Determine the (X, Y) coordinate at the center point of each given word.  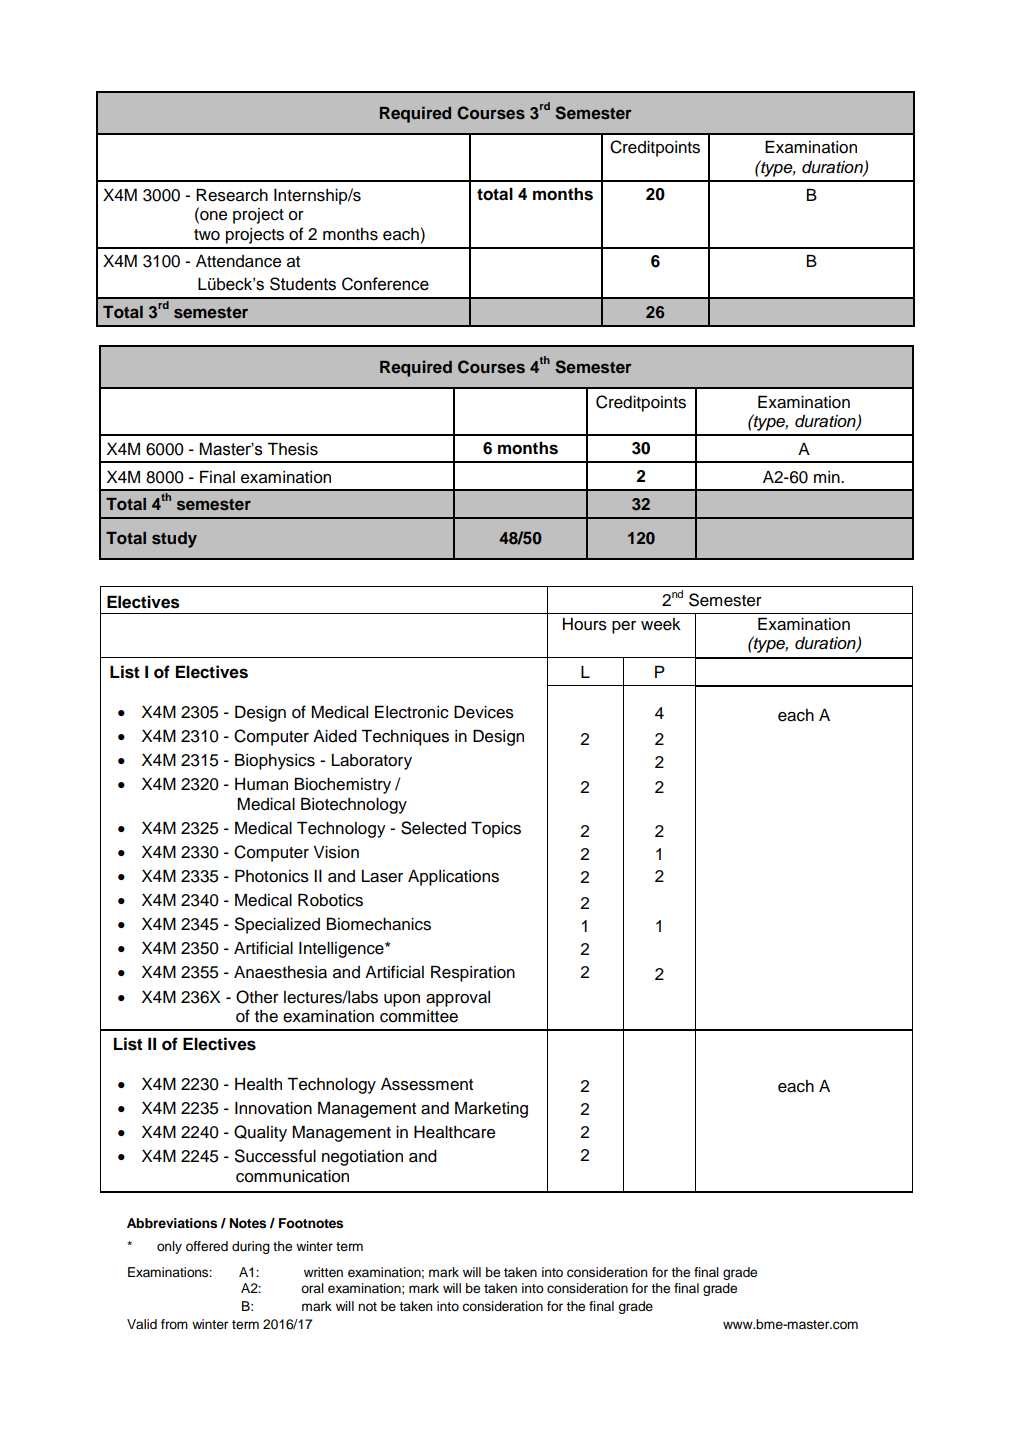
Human (261, 784)
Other (257, 997)
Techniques (405, 737)
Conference (385, 284)
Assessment (427, 1084)
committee (419, 1016)
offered (207, 1246)
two (207, 235)
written (323, 1272)
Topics (496, 829)
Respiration (473, 973)
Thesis (292, 449)
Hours (585, 624)
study (174, 540)
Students (303, 284)
